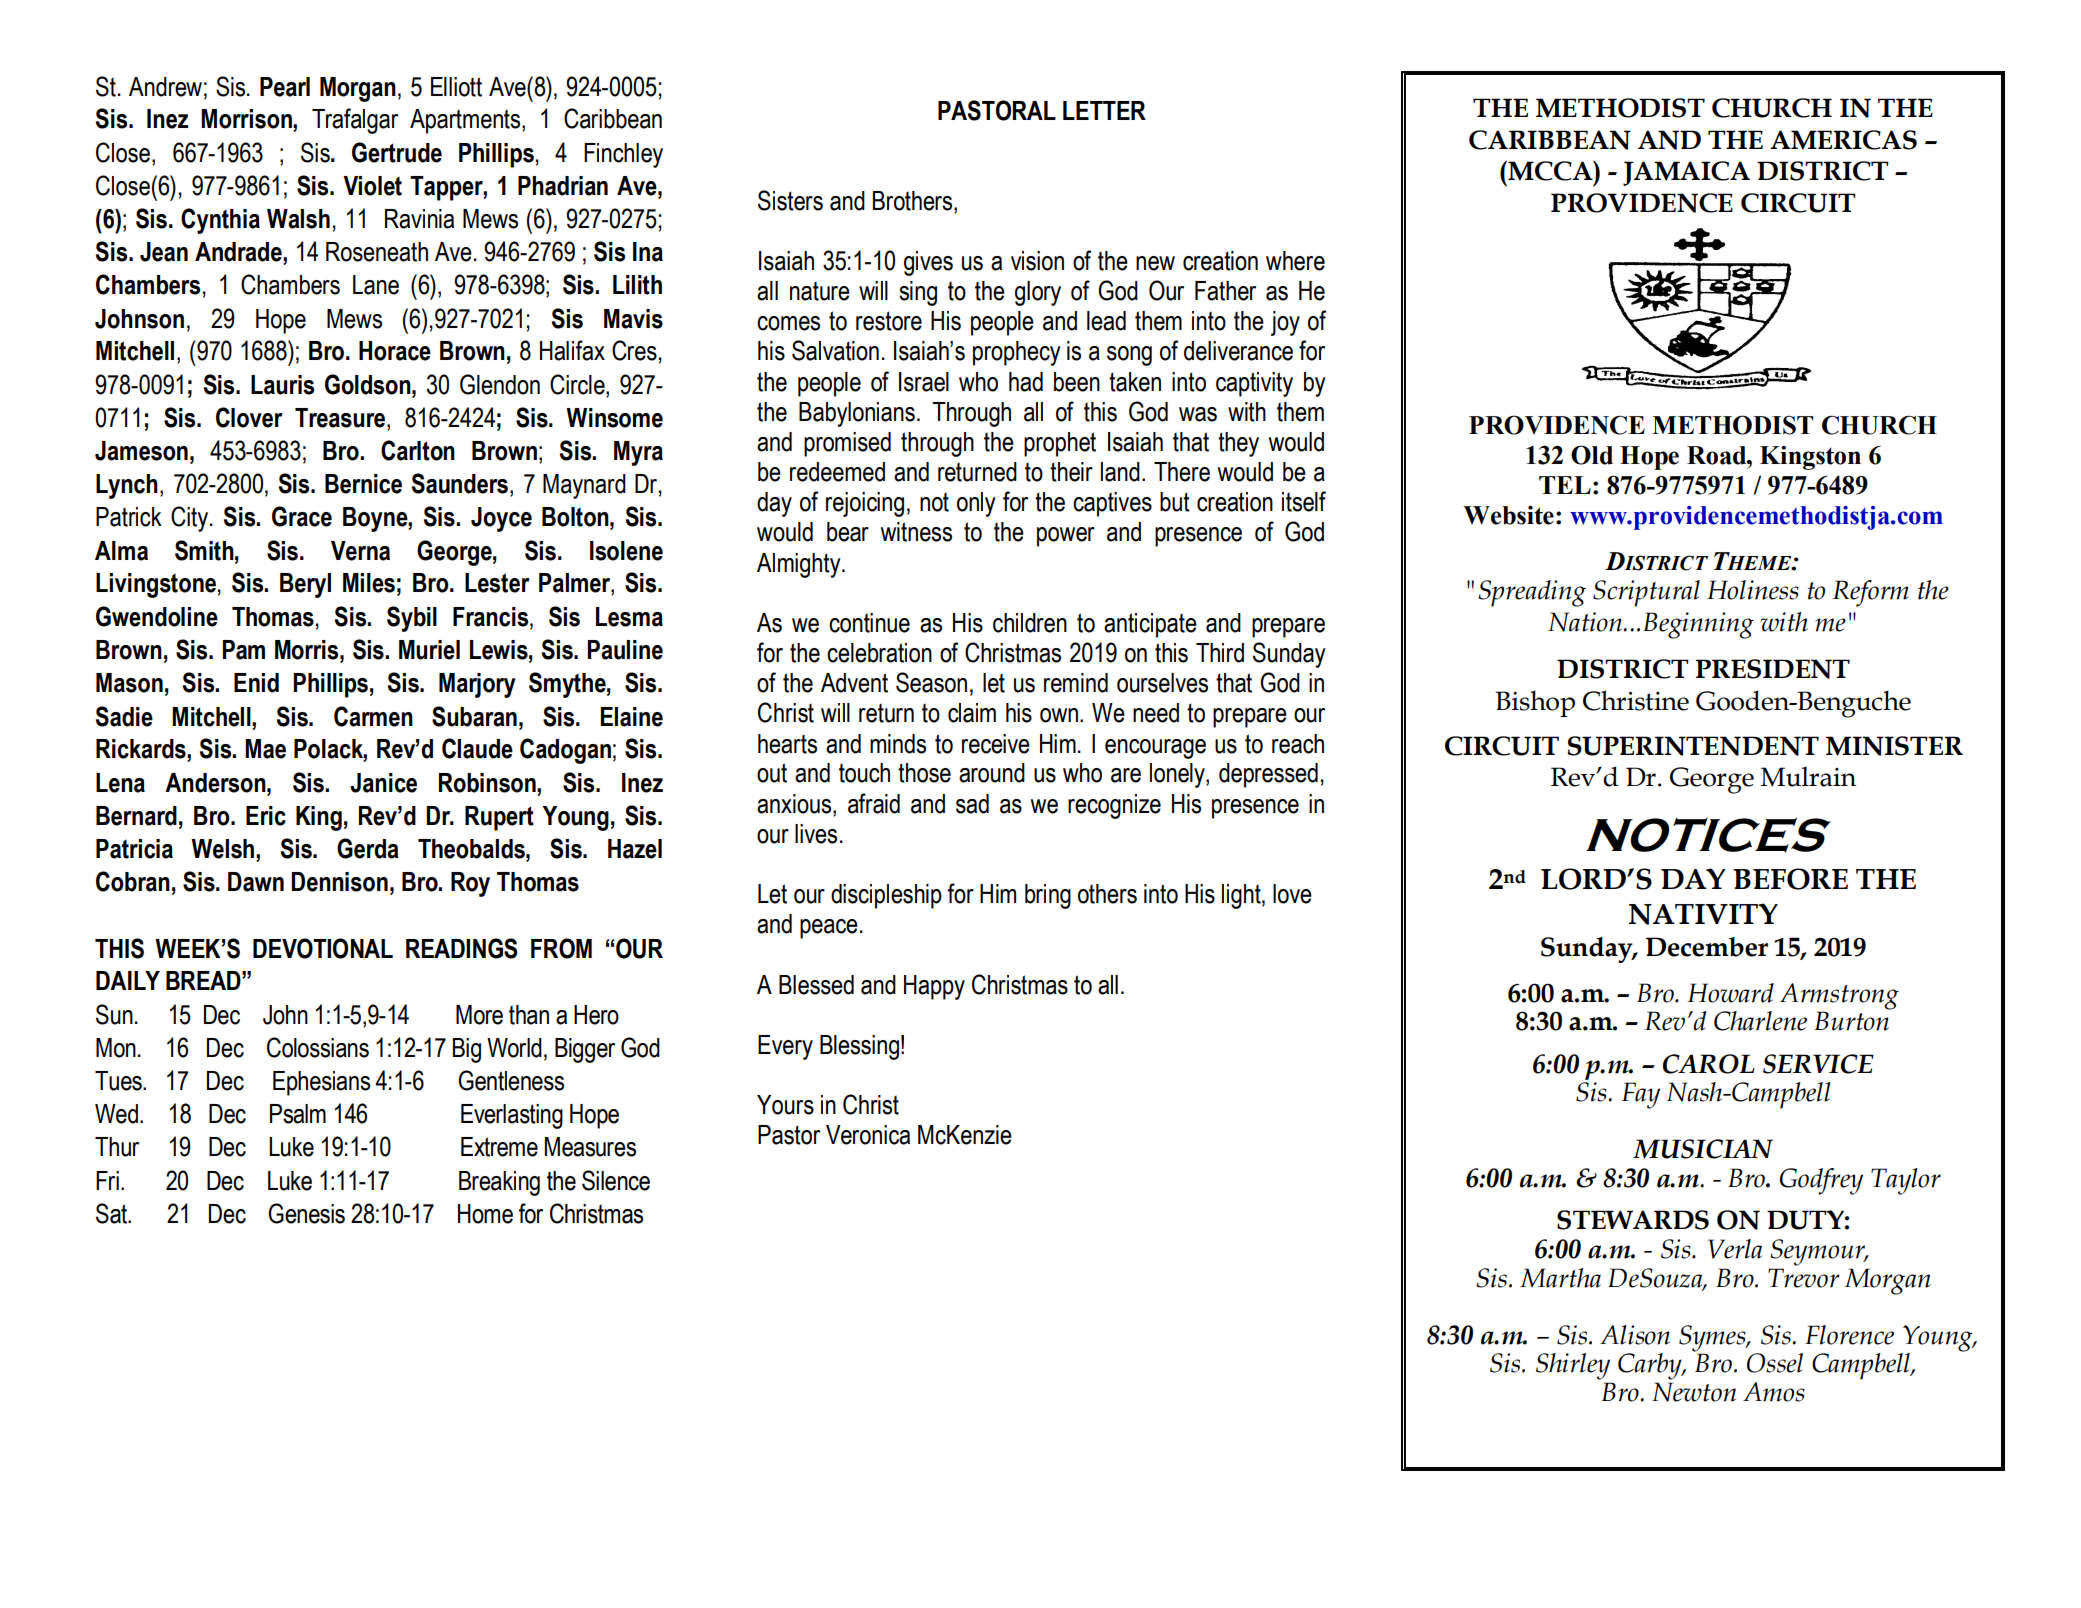 The height and width of the page is (1608, 2081). Describe the element at coordinates (1635, 1335) in the page. I see `Alison` at that location.
